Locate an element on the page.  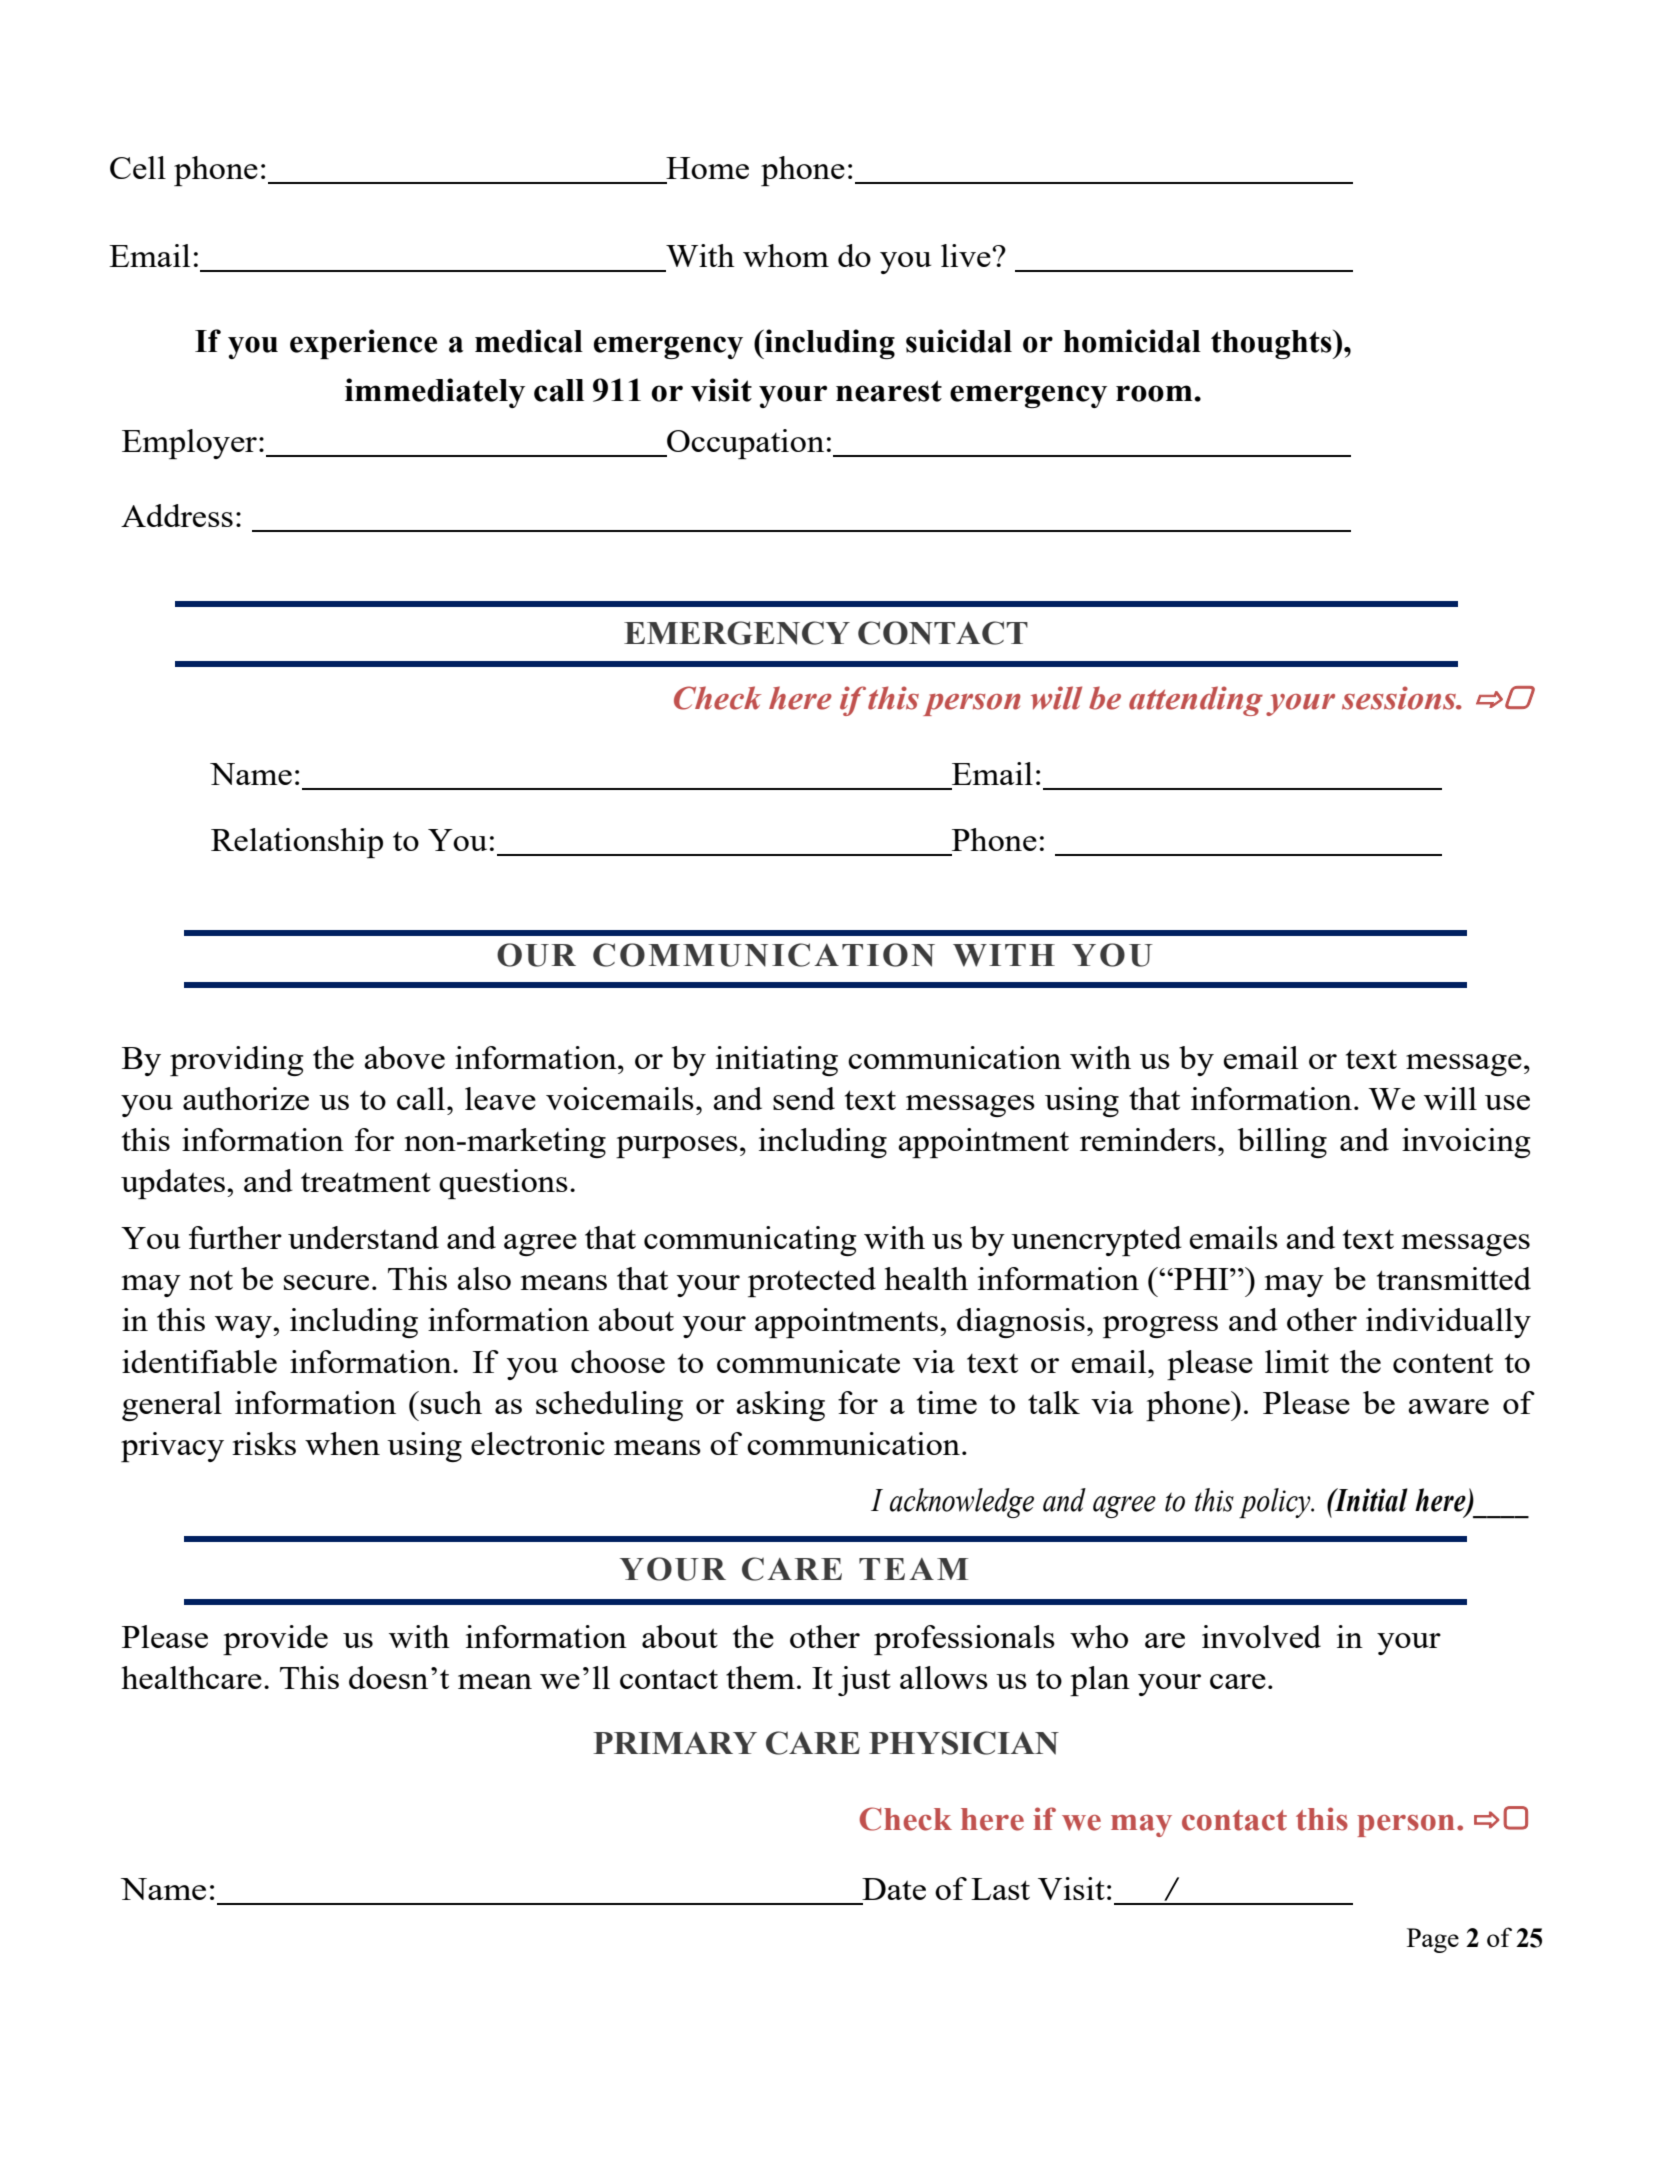
Cell is located at coordinates (138, 167).
